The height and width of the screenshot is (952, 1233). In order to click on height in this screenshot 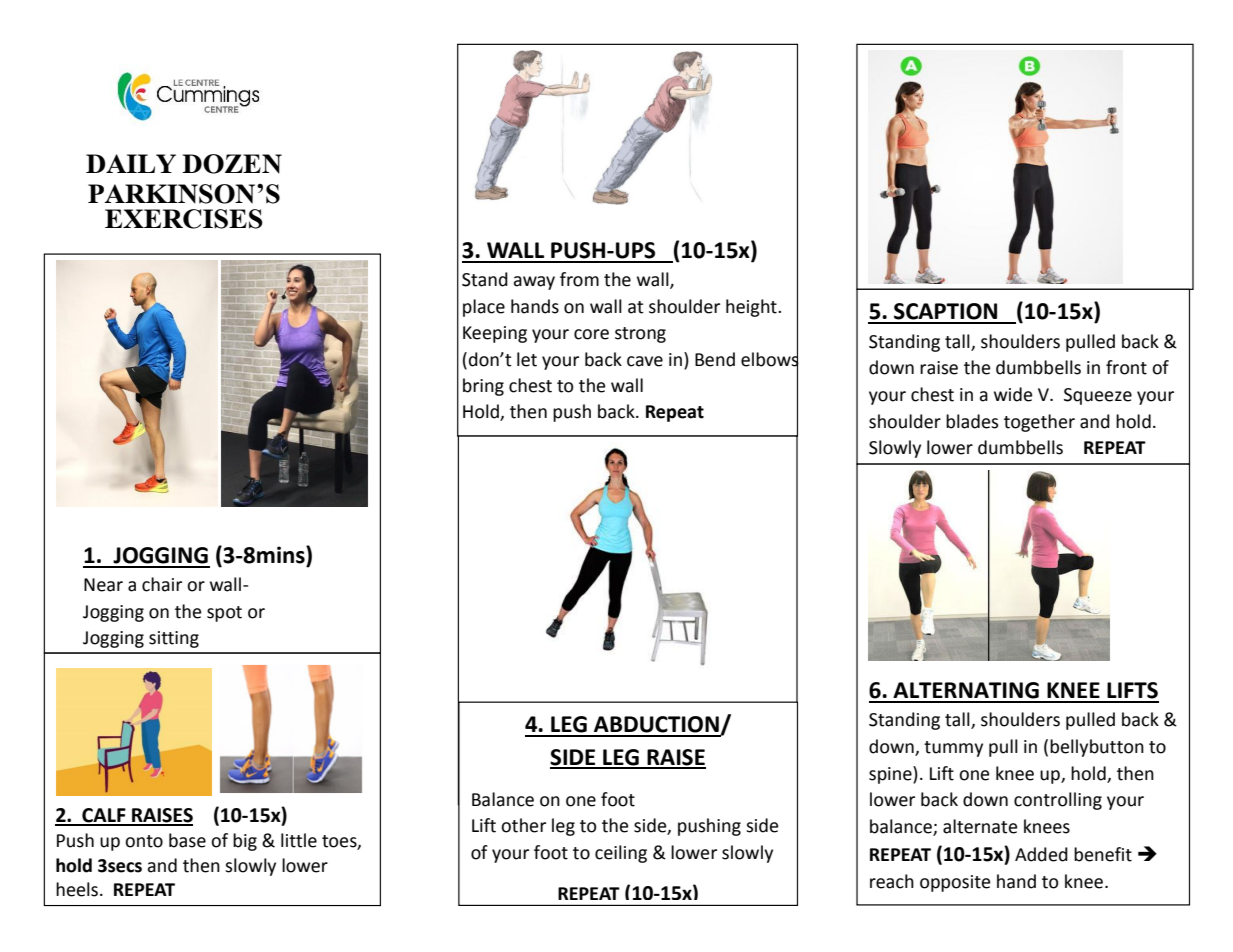, I will do `click(752, 308)`.
